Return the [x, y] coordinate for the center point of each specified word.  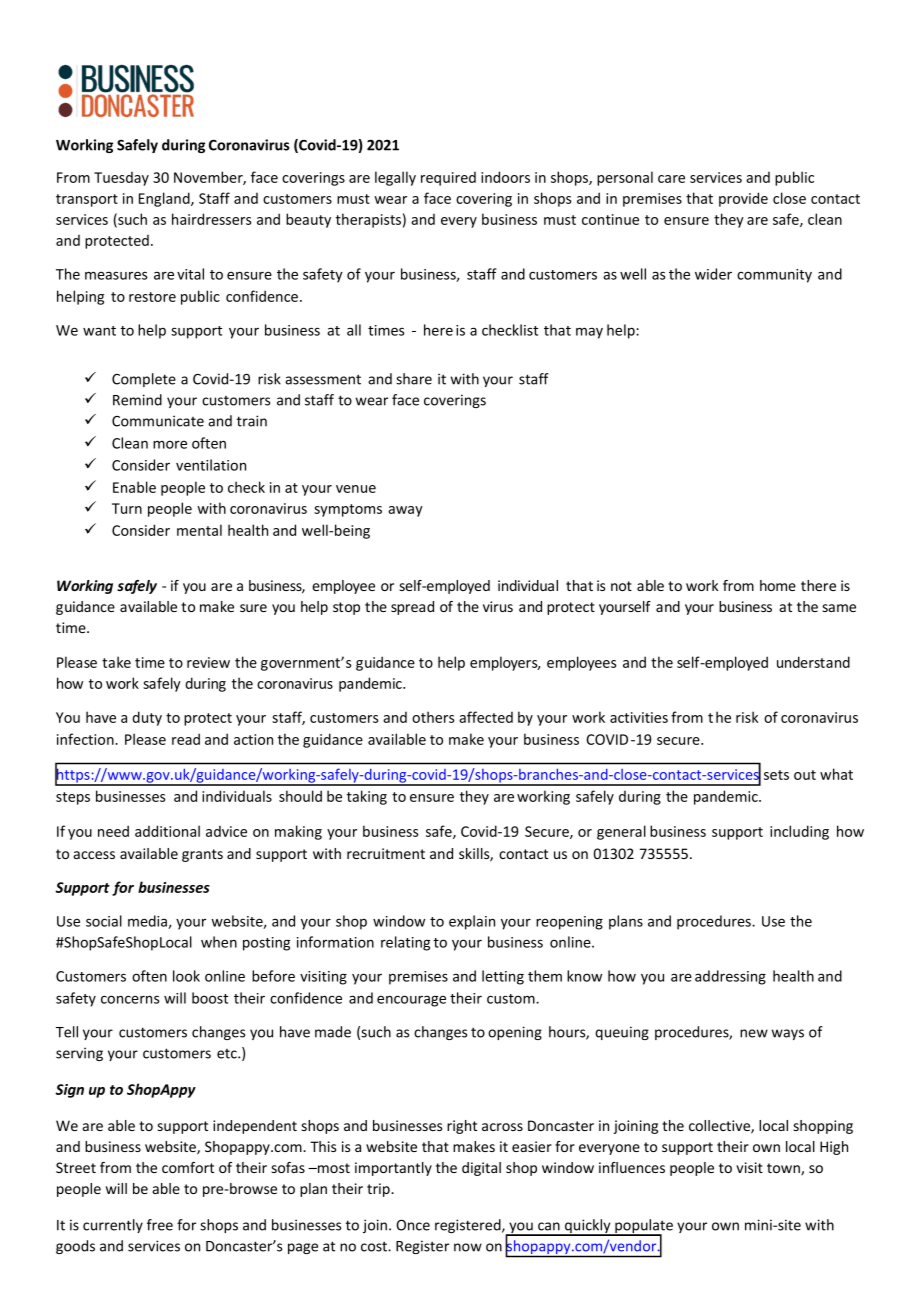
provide [743, 199]
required [448, 178]
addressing [730, 977]
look [186, 976]
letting [503, 977]
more [170, 444]
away [405, 511]
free [160, 1225]
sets [776, 775]
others [433, 717]
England [165, 199]
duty [147, 718]
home [778, 585]
